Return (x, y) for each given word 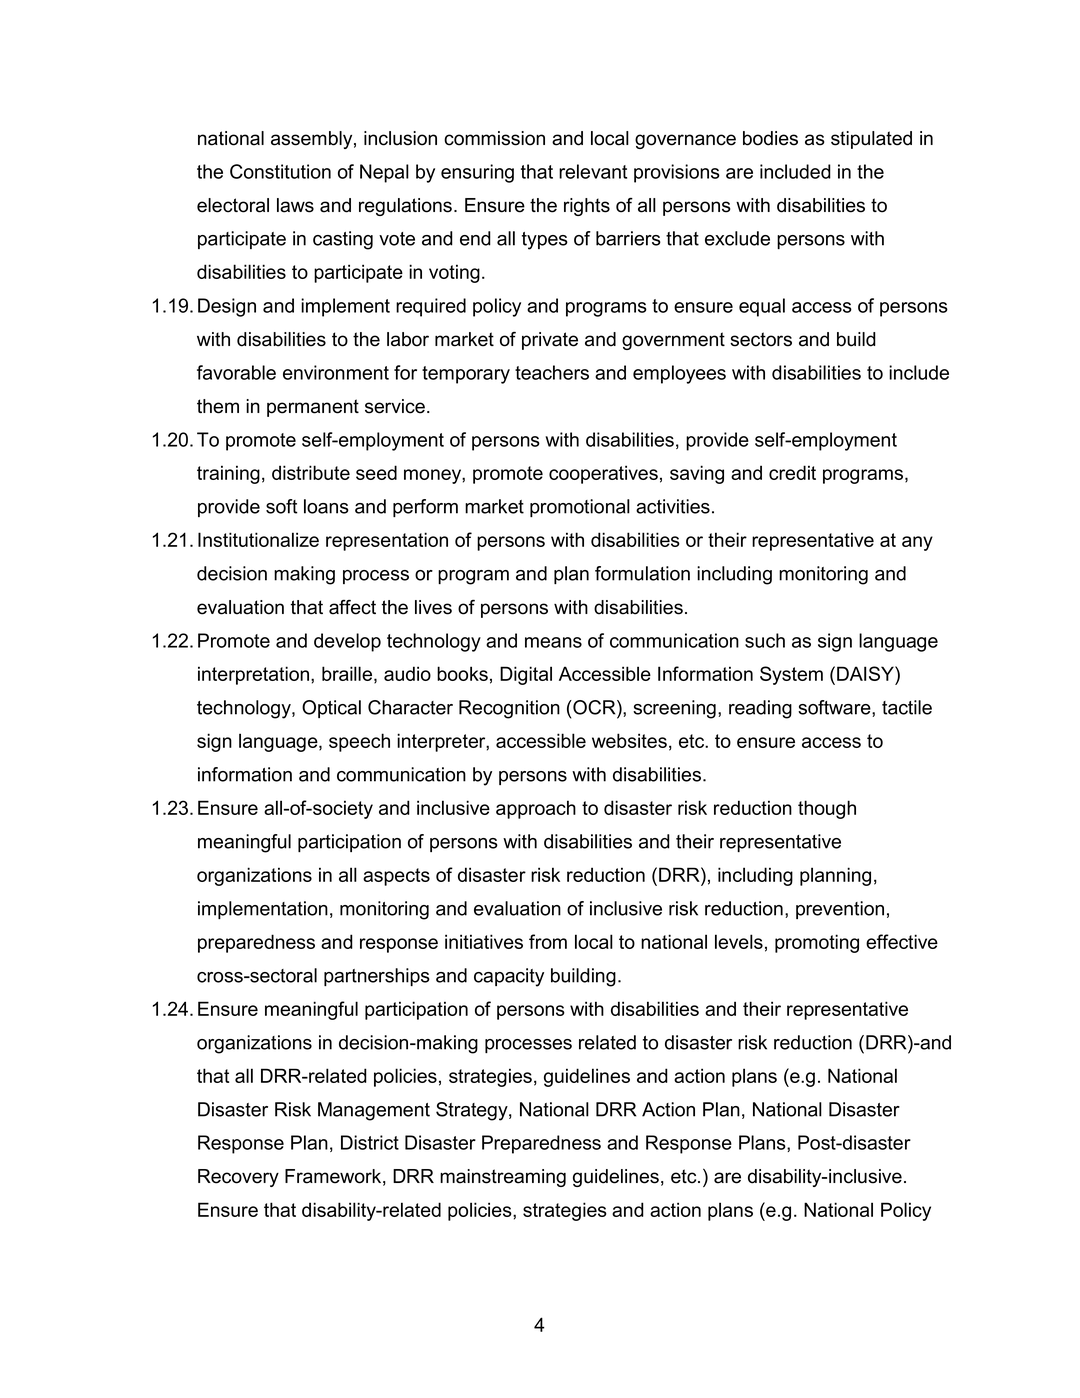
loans (326, 506)
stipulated (871, 140)
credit (792, 472)
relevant (593, 171)
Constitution (280, 171)
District (370, 1142)
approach (536, 809)
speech (359, 742)
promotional (580, 508)
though (827, 809)
